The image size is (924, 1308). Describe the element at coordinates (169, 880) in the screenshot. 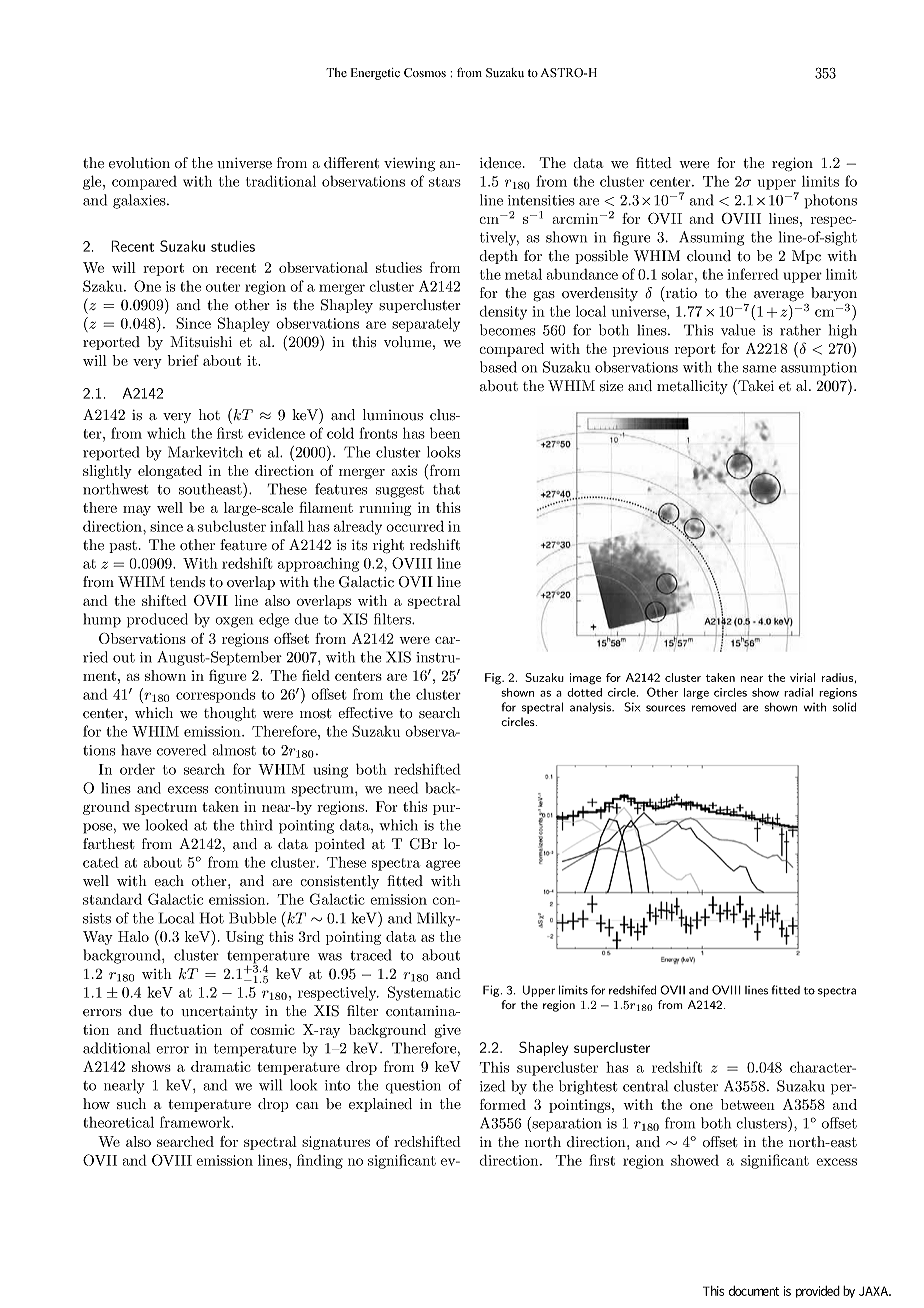

I see `each` at that location.
